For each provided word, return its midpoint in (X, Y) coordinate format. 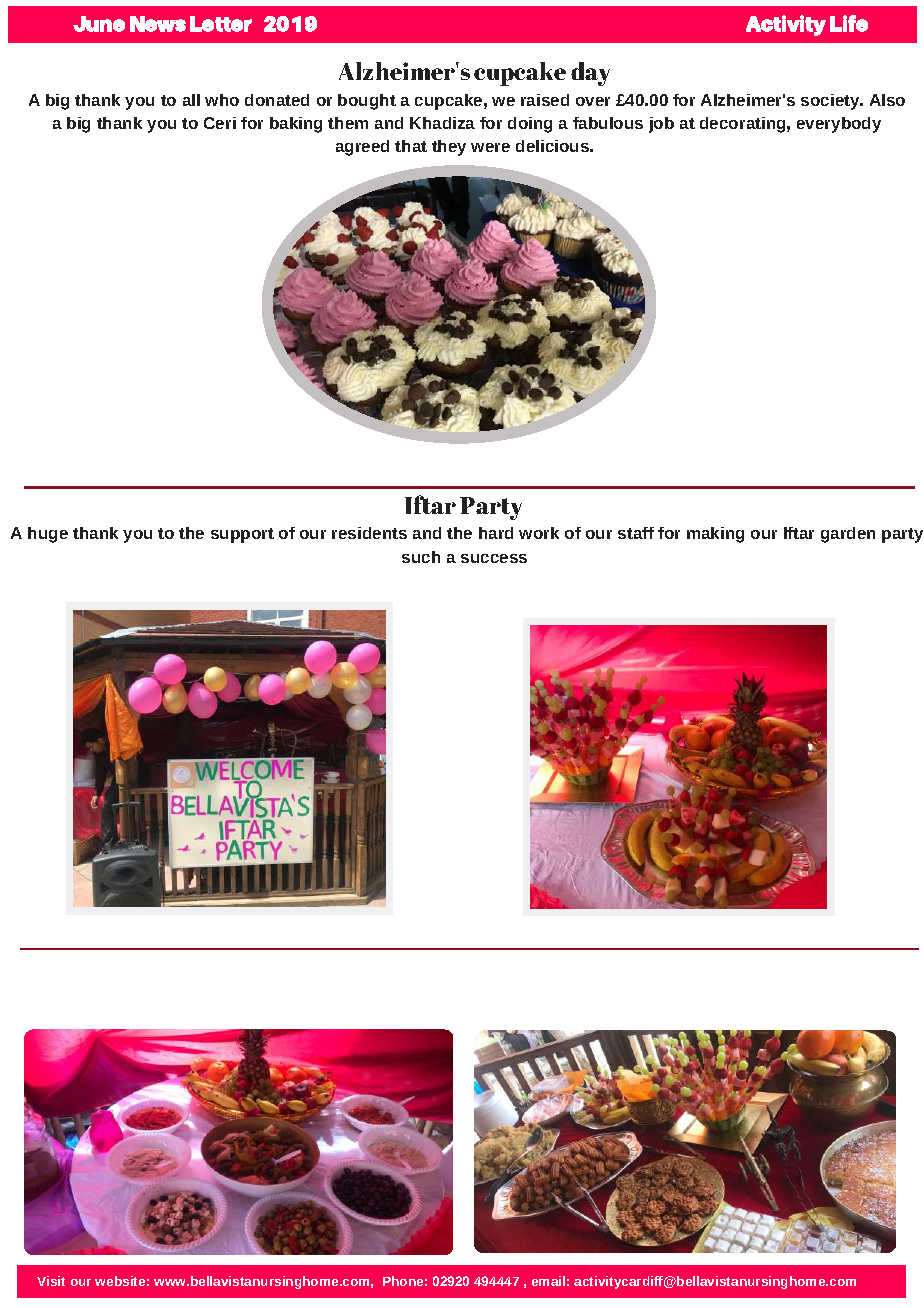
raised (545, 100)
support (242, 535)
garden (848, 535)
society (831, 102)
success (494, 558)
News (158, 24)
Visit (51, 1281)
